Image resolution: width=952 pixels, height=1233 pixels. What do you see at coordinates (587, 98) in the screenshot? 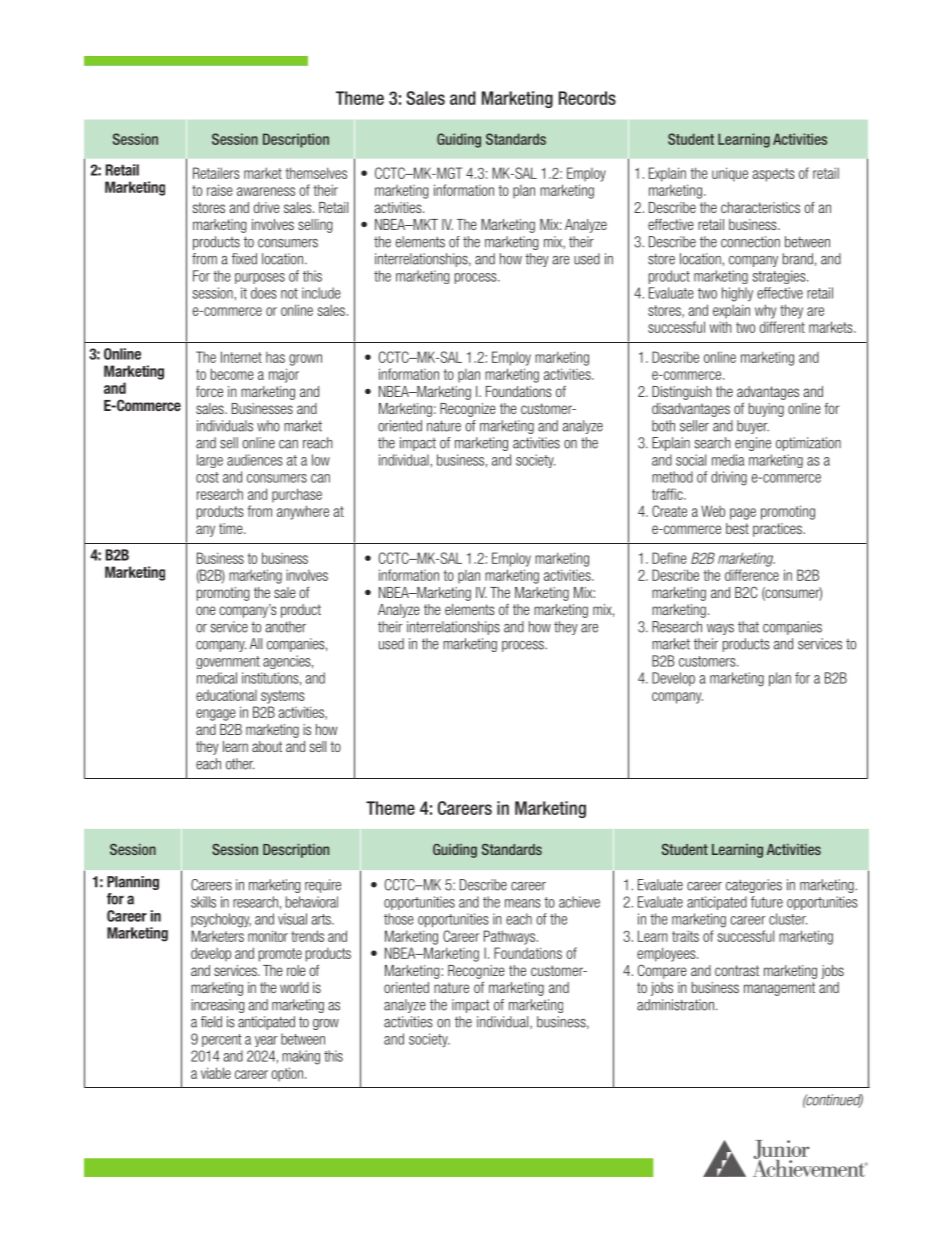
I see `Records` at bounding box center [587, 98].
